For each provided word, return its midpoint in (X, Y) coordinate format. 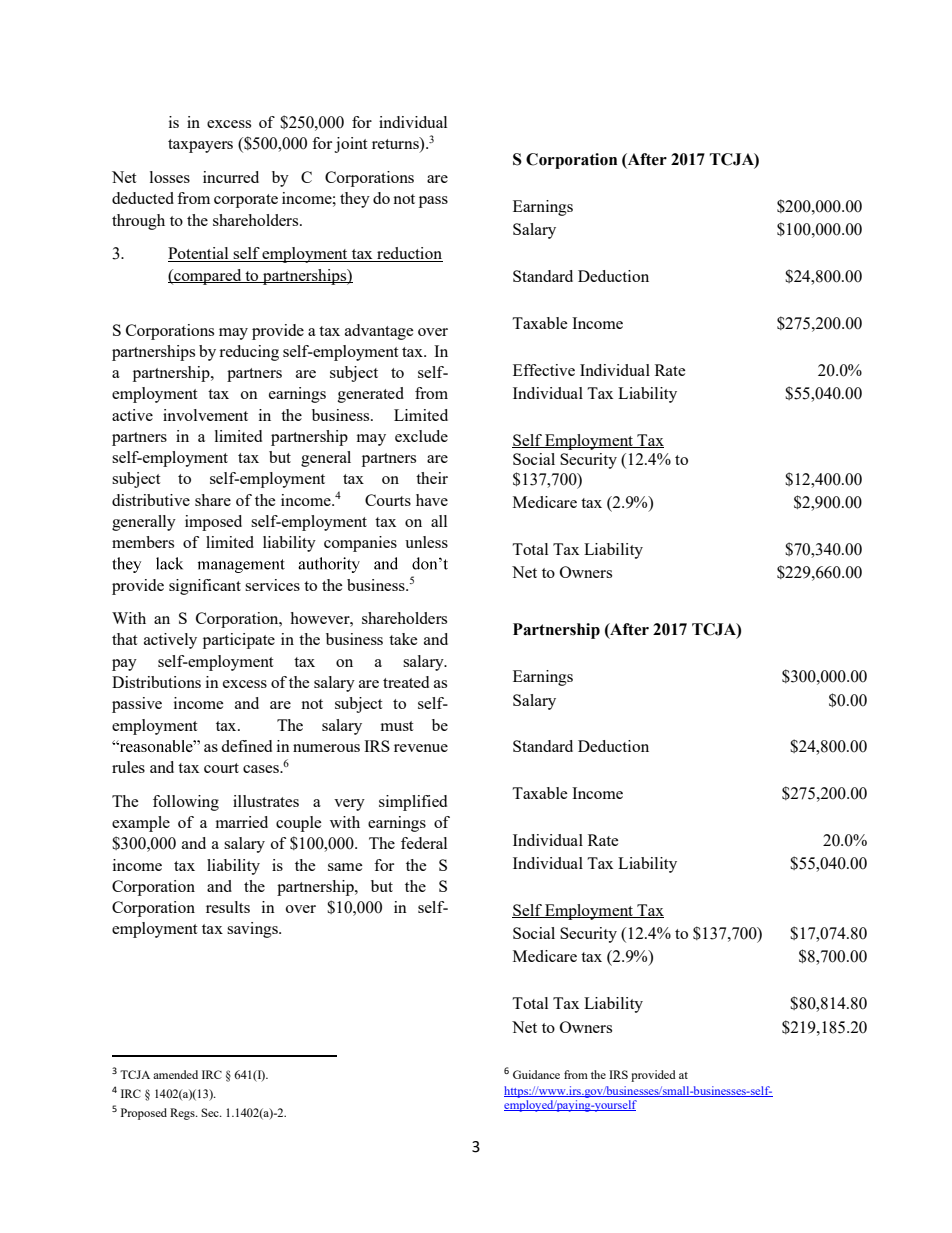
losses (170, 177)
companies (360, 544)
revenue (421, 748)
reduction (409, 254)
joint (350, 145)
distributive (151, 500)
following (186, 803)
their (432, 478)
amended (175, 1074)
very (349, 805)
